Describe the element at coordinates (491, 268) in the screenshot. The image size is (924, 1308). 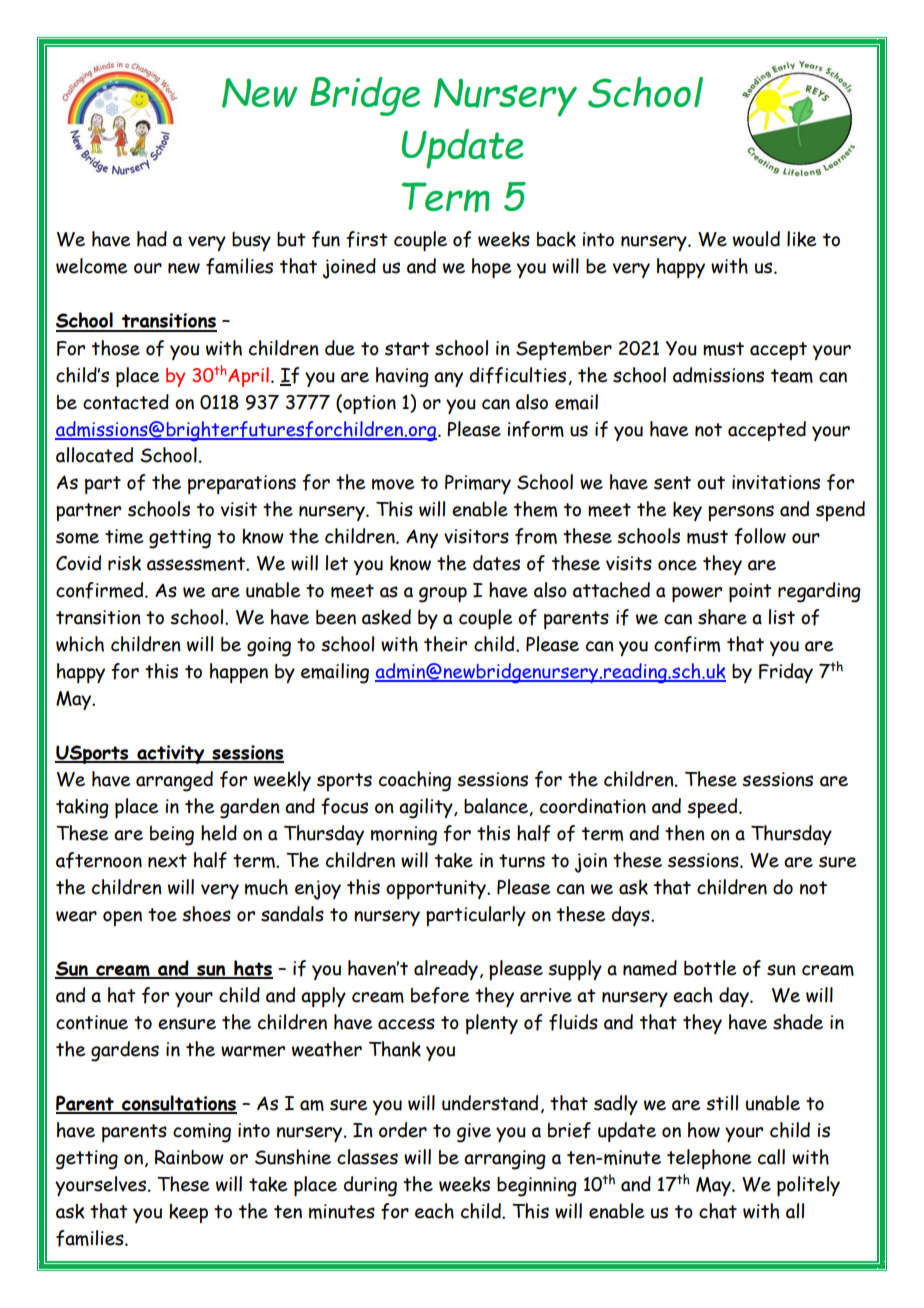
I see `hope` at that location.
